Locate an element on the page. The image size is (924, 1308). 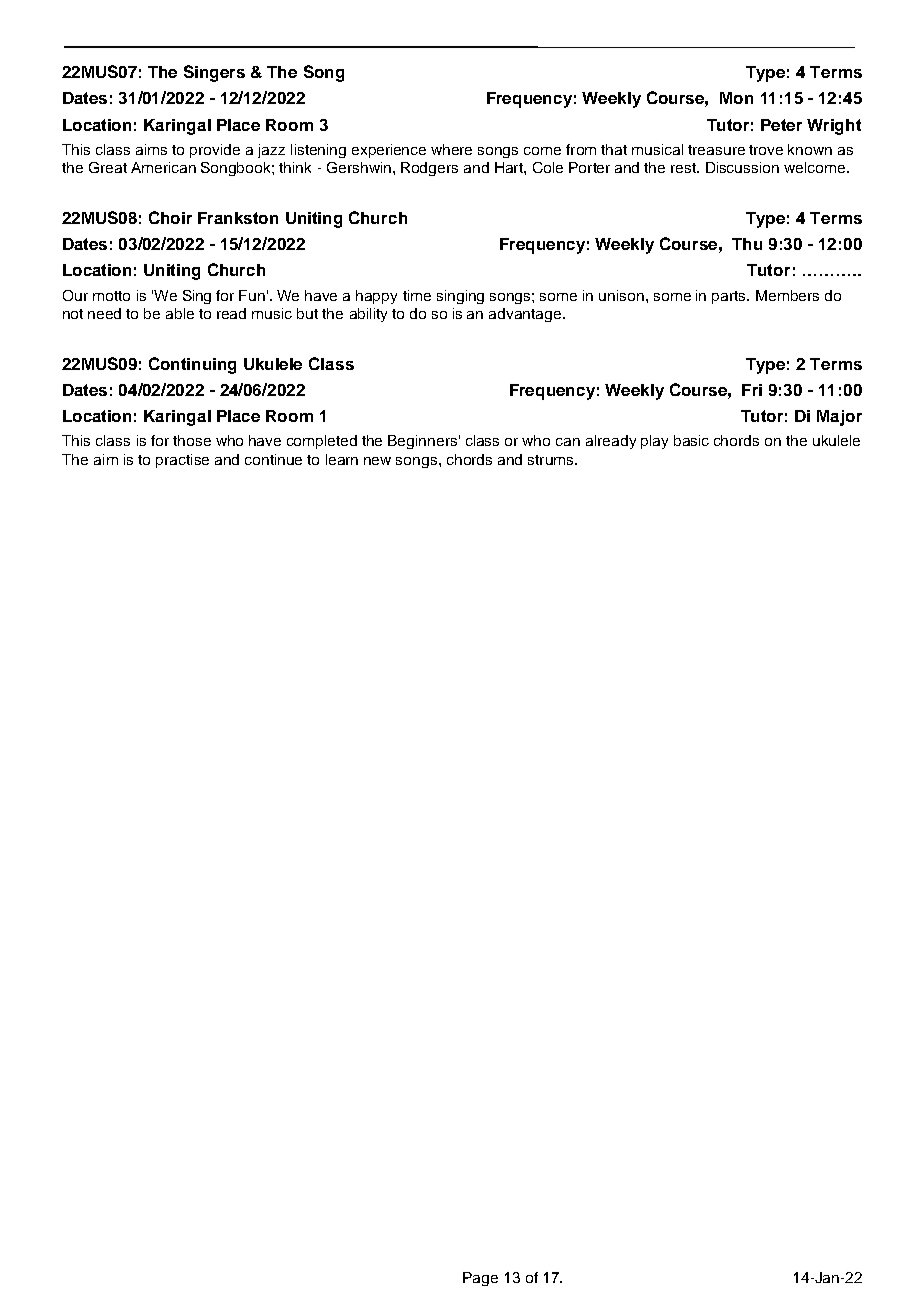
where is located at coordinates (451, 149).
